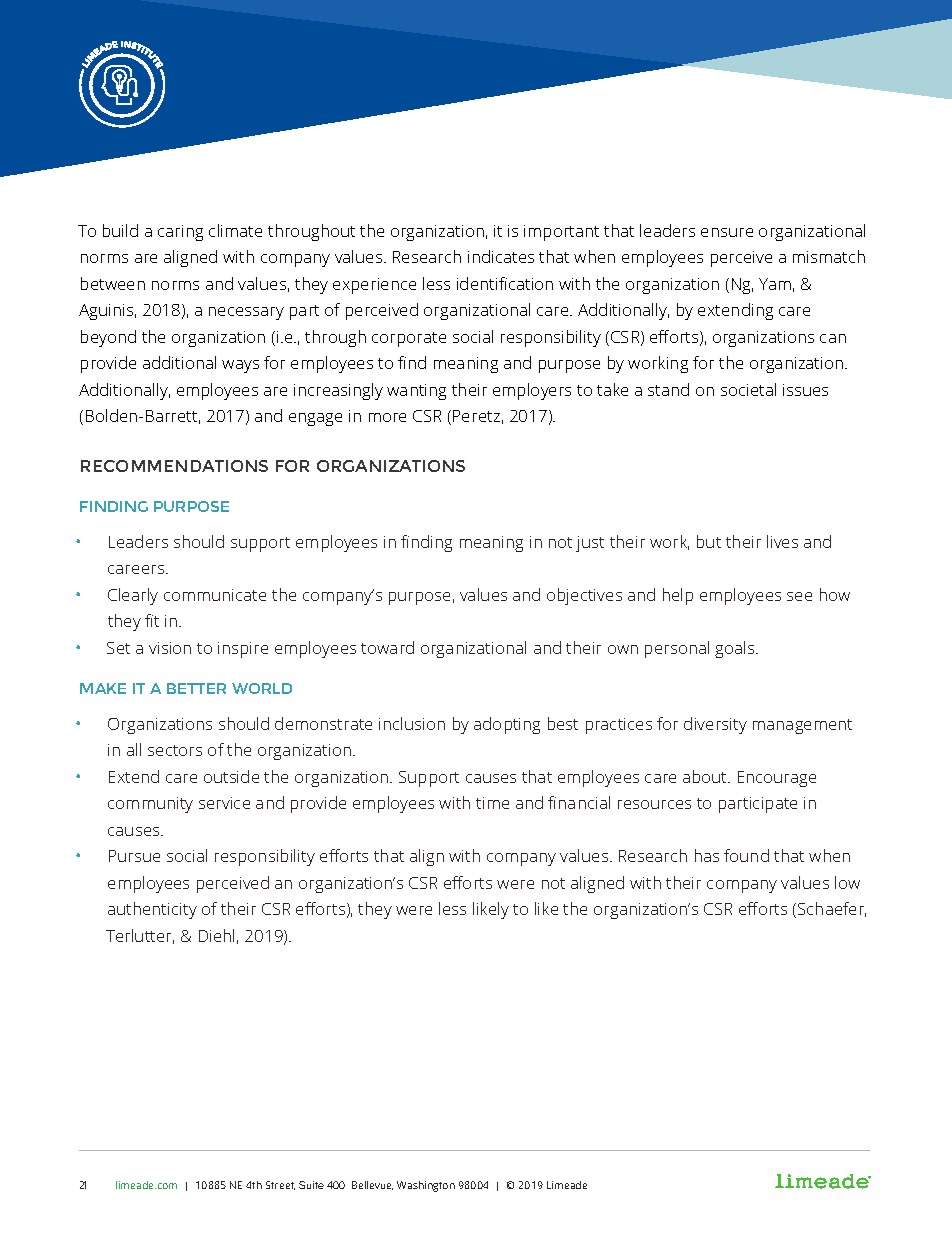  Describe the element at coordinates (727, 232) in the page. I see `ensure` at that location.
